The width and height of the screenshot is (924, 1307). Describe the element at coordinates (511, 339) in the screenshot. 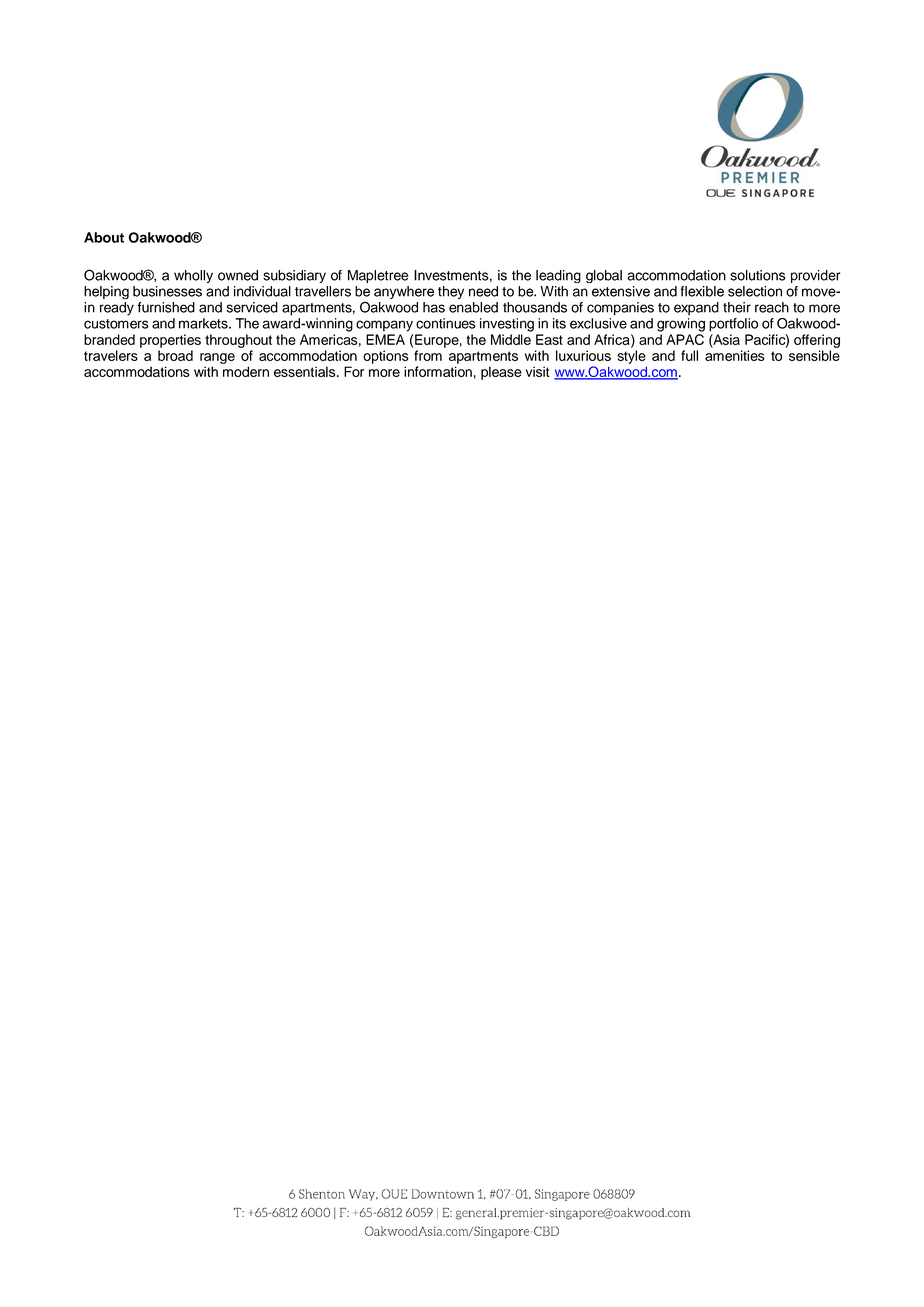

I see `Middle` at that location.
